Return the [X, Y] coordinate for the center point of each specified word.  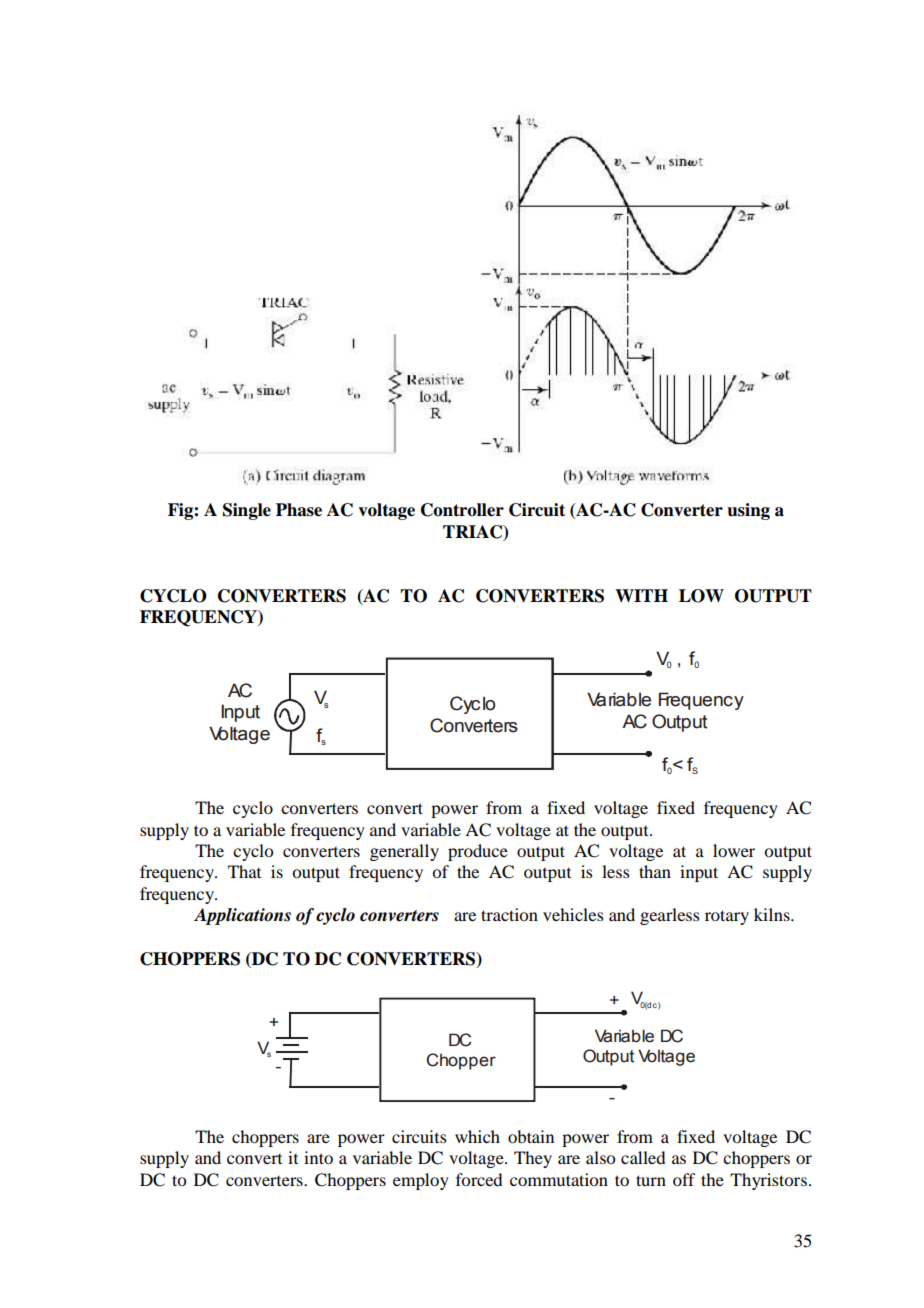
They [533, 1159]
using [748, 511]
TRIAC [474, 532]
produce [478, 852]
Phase [299, 510]
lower [734, 850]
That [244, 871]
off [684, 1179]
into [318, 1157]
